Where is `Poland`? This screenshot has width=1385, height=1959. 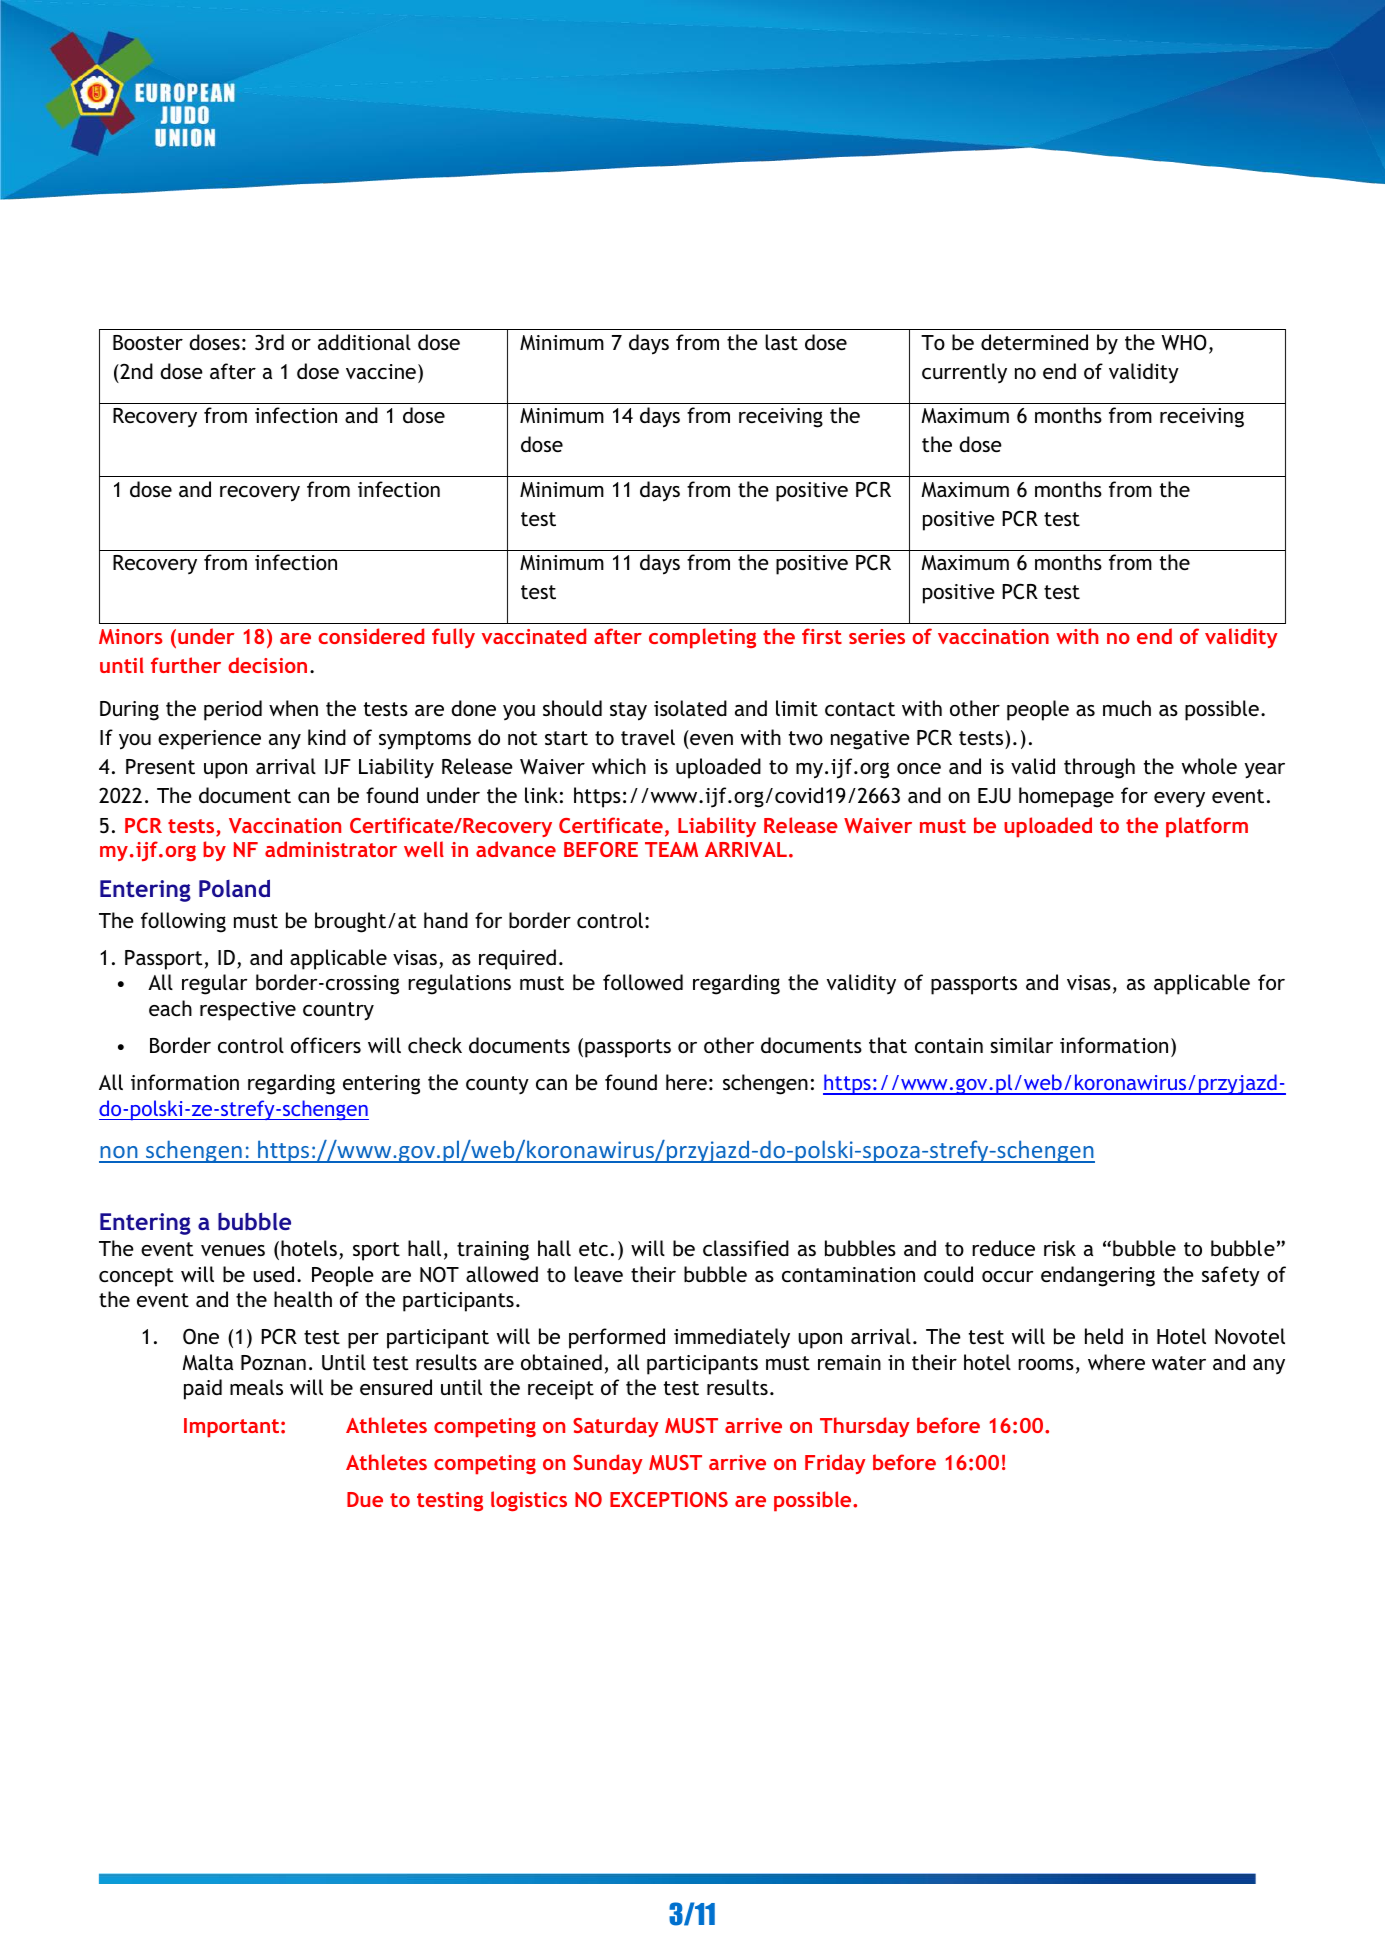 Poland is located at coordinates (234, 888).
